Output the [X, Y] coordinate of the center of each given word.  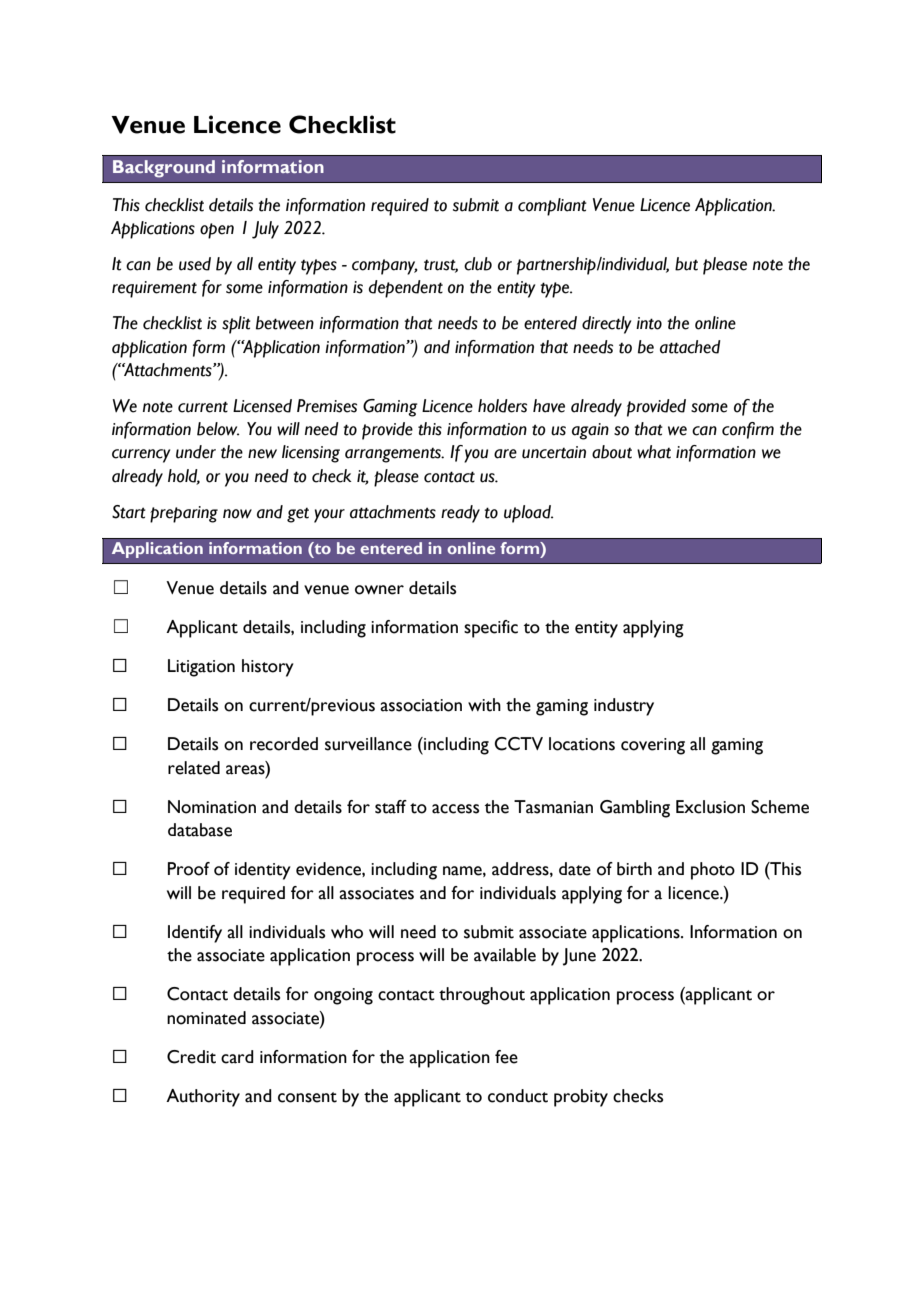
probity [581, 1098]
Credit [191, 1057]
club [478, 264]
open [217, 231]
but [686, 264]
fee [506, 1057]
